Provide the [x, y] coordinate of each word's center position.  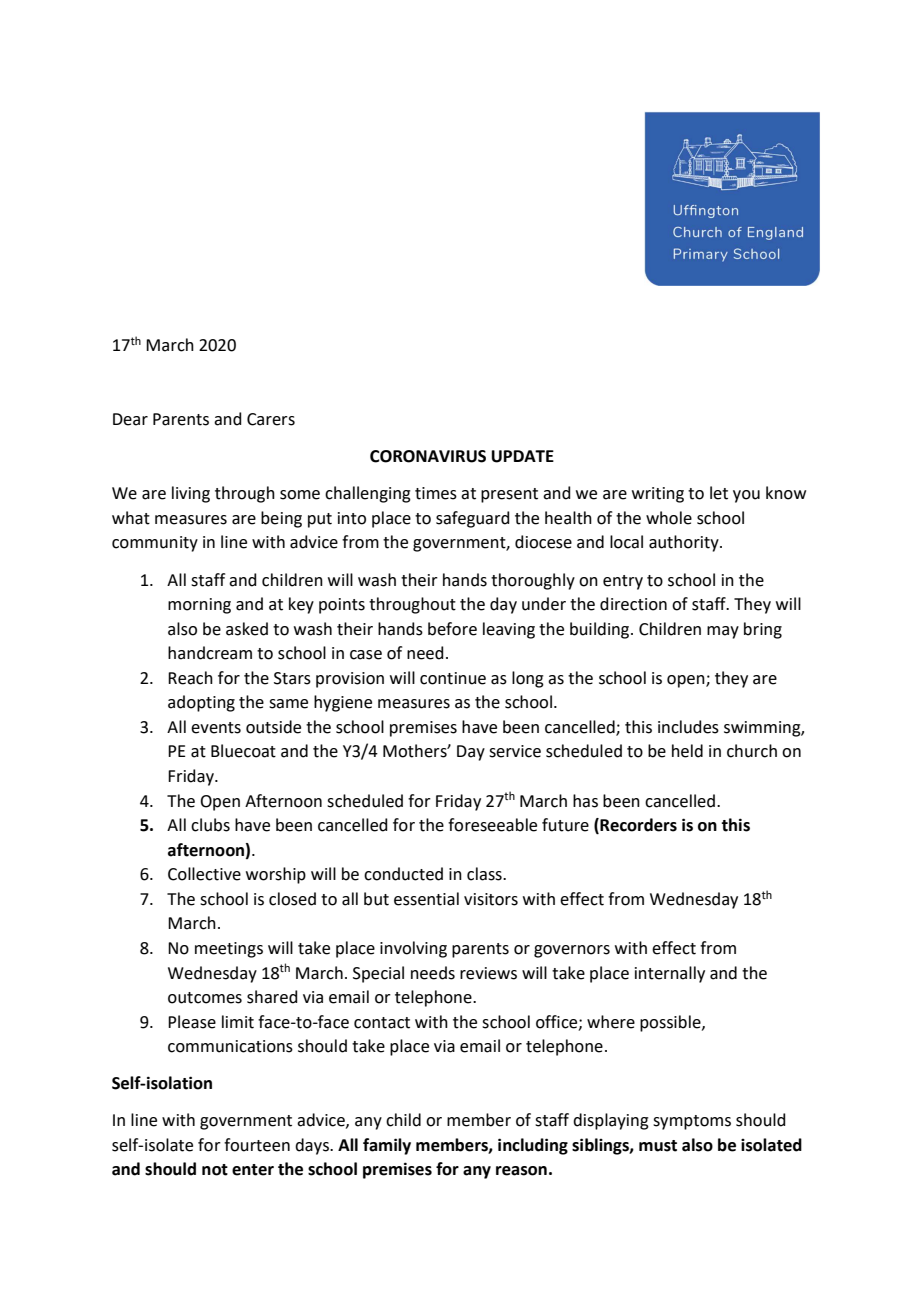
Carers [271, 419]
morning [199, 606]
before [452, 629]
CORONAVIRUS [428, 456]
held [687, 751]
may [723, 632]
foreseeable [492, 825]
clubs [210, 825]
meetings [229, 950]
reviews [488, 973]
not [215, 1170]
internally [670, 974]
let [719, 493]
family [387, 1146]
